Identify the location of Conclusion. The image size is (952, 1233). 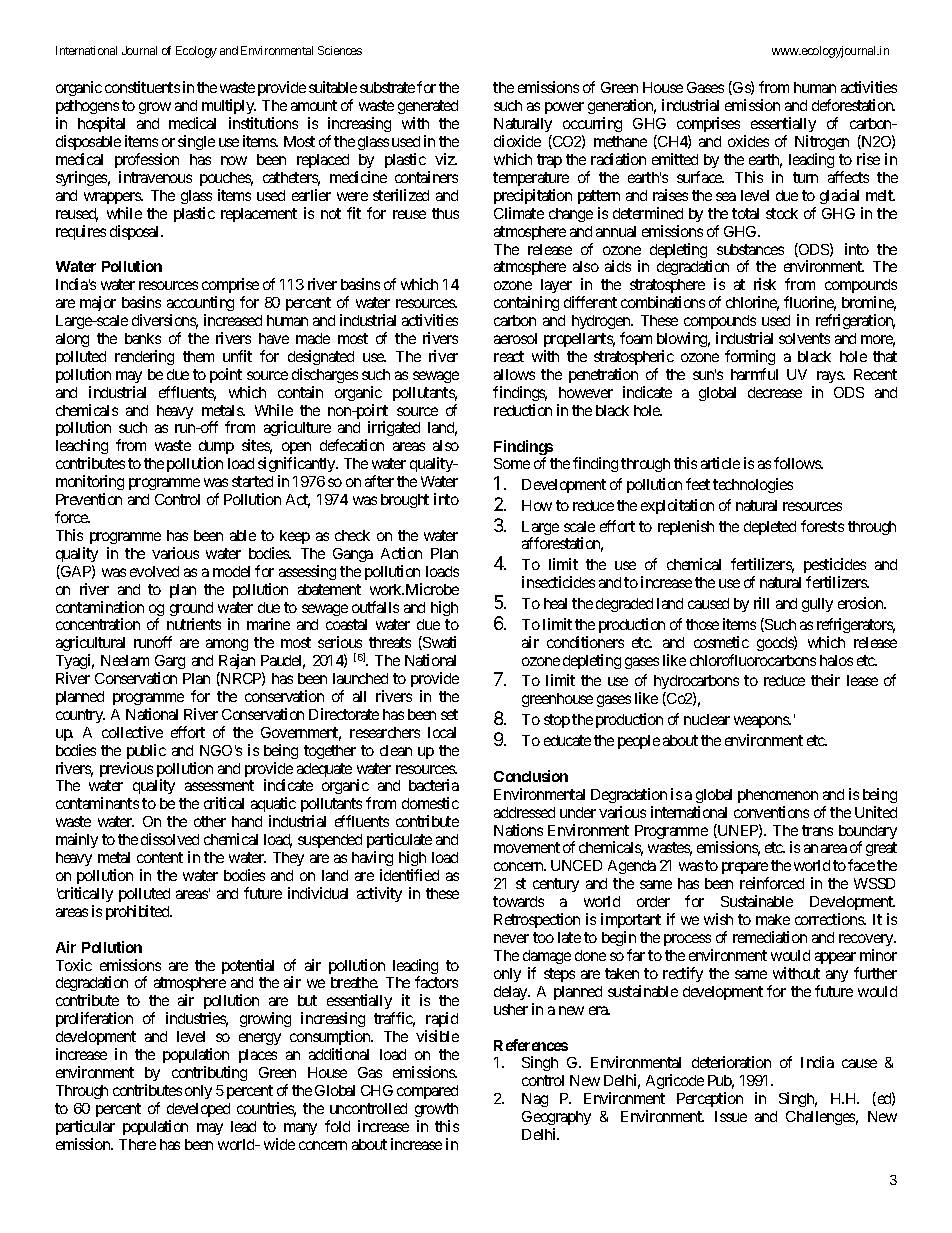
(531, 776).
